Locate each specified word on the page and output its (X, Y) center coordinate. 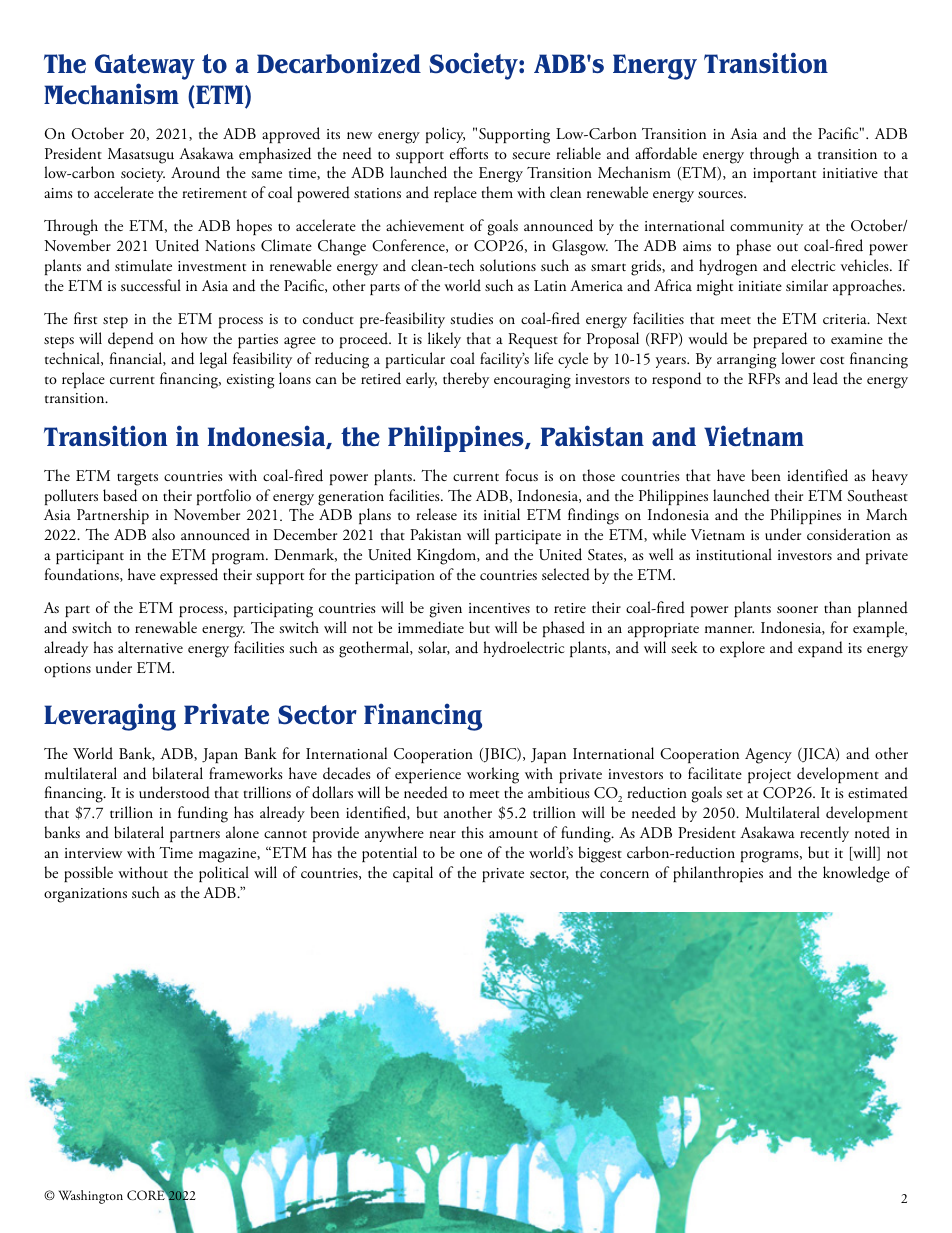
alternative (150, 647)
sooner (797, 609)
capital (413, 874)
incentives (499, 608)
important (784, 175)
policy (445, 135)
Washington (91, 1197)
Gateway (145, 67)
